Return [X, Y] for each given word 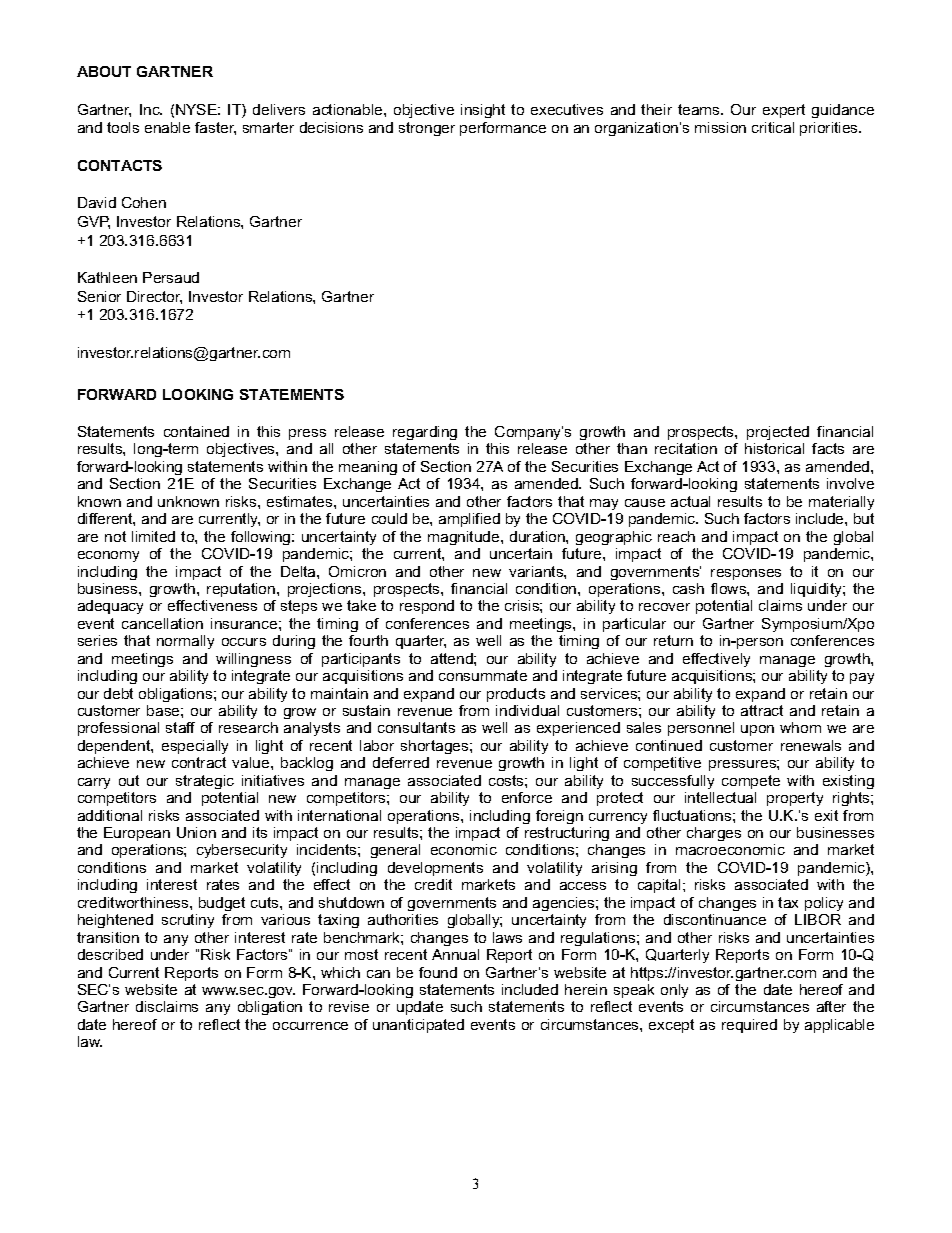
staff [180, 727]
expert [784, 111]
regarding [425, 433]
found [438, 972]
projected [778, 433]
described [110, 954]
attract [762, 710]
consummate [483, 675]
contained [196, 431]
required [749, 1026]
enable [167, 127]
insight [483, 111]
